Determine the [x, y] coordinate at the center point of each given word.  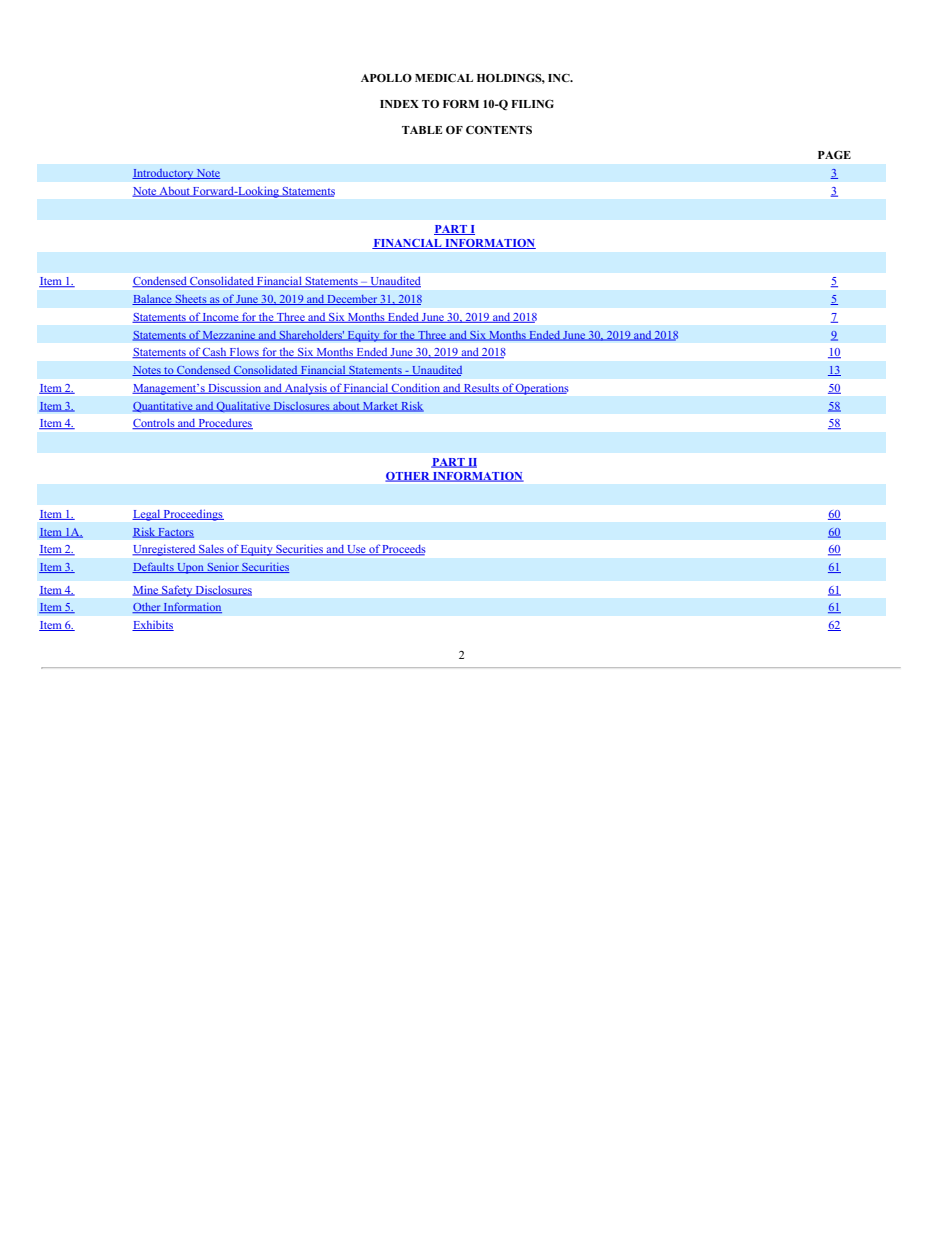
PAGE [834, 154]
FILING [532, 103]
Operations [541, 389]
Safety [177, 591]
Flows [244, 353]
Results [481, 388]
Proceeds [403, 550]
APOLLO [386, 78]
